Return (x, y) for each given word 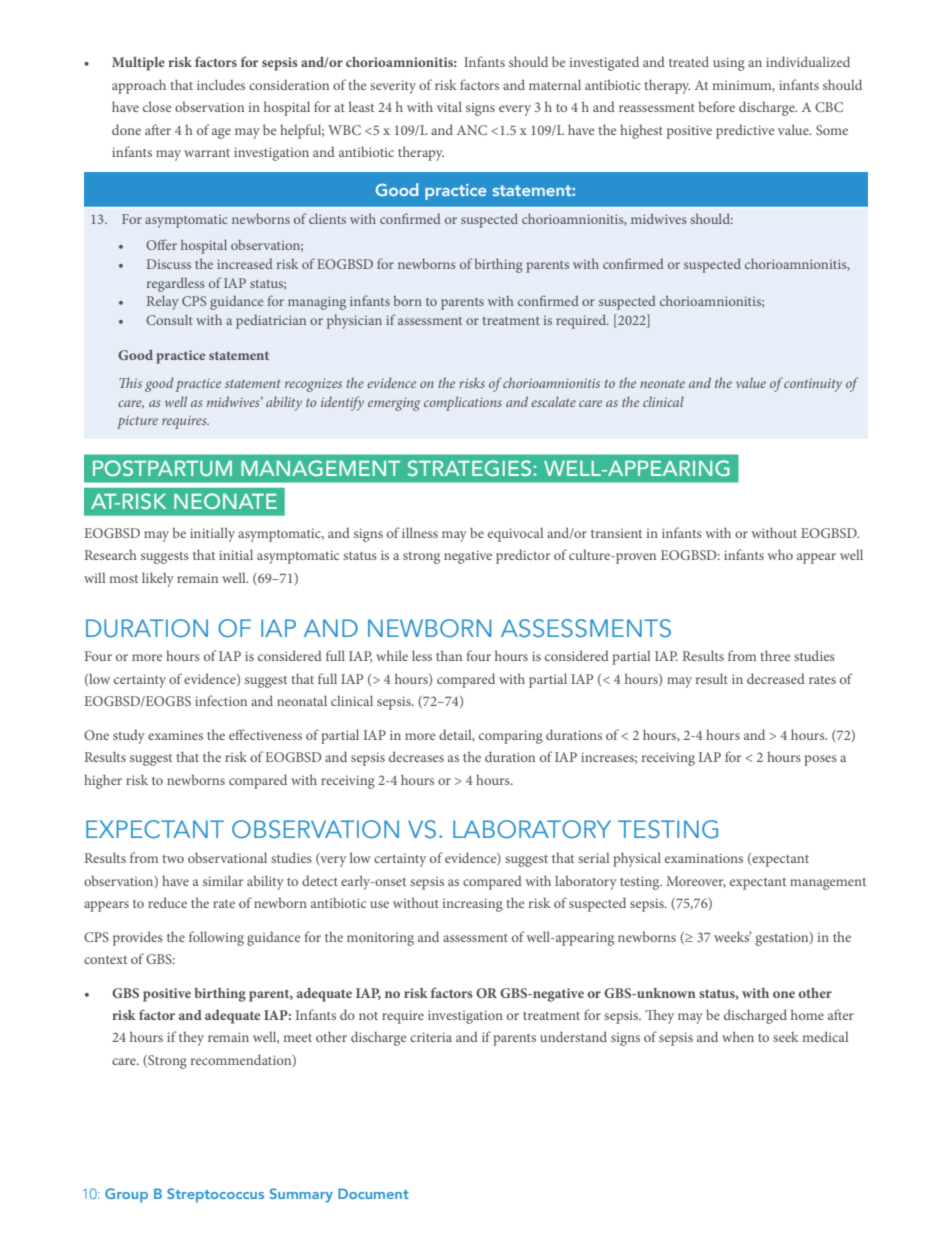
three (775, 655)
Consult (169, 319)
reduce (167, 902)
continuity (813, 385)
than (449, 655)
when (738, 1036)
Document (373, 1193)
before (717, 106)
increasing (473, 905)
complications (463, 403)
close (157, 106)
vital (449, 106)
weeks (733, 936)
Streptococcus (215, 1195)
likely (158, 579)
